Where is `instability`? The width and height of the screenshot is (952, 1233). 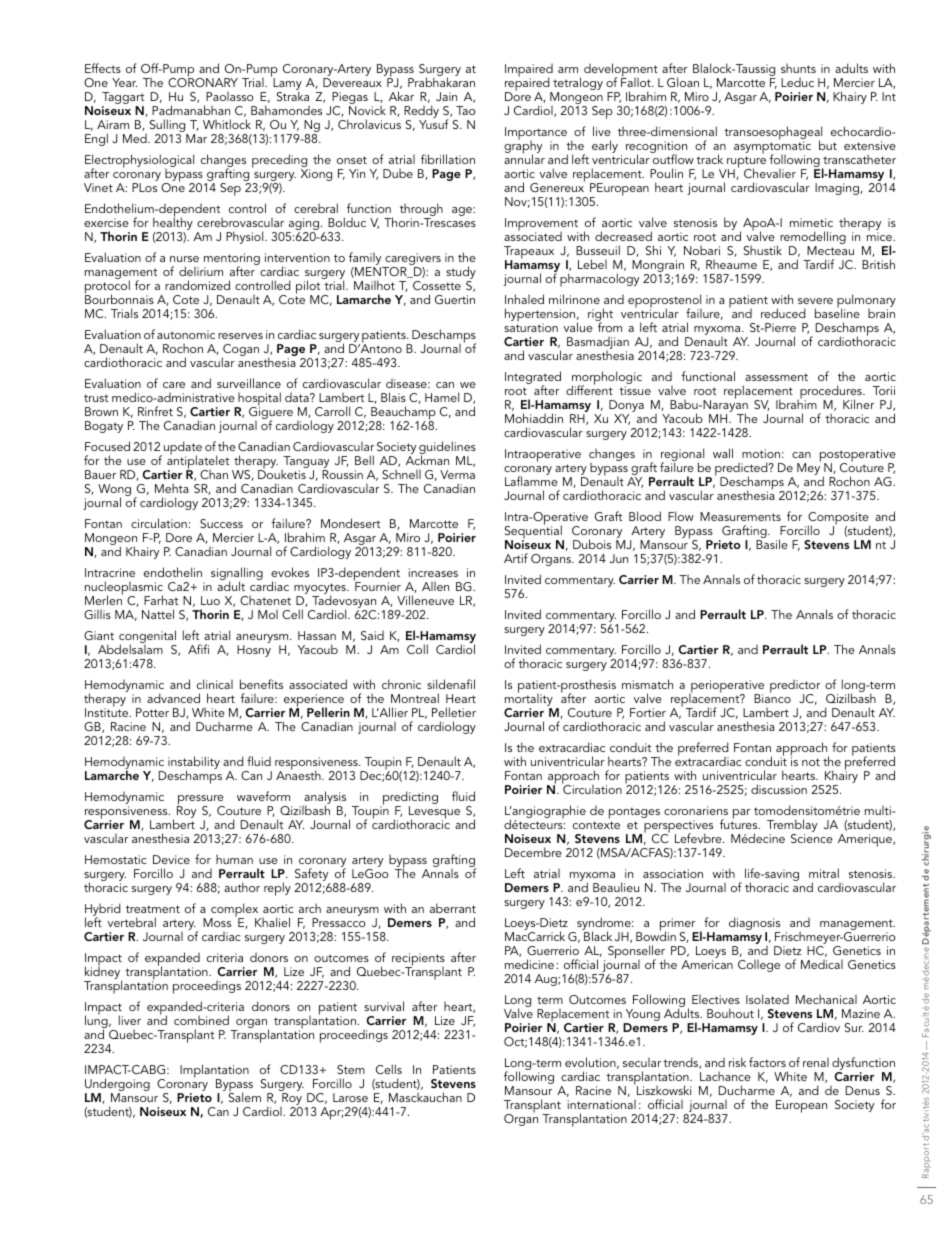
instability is located at coordinates (194, 764).
